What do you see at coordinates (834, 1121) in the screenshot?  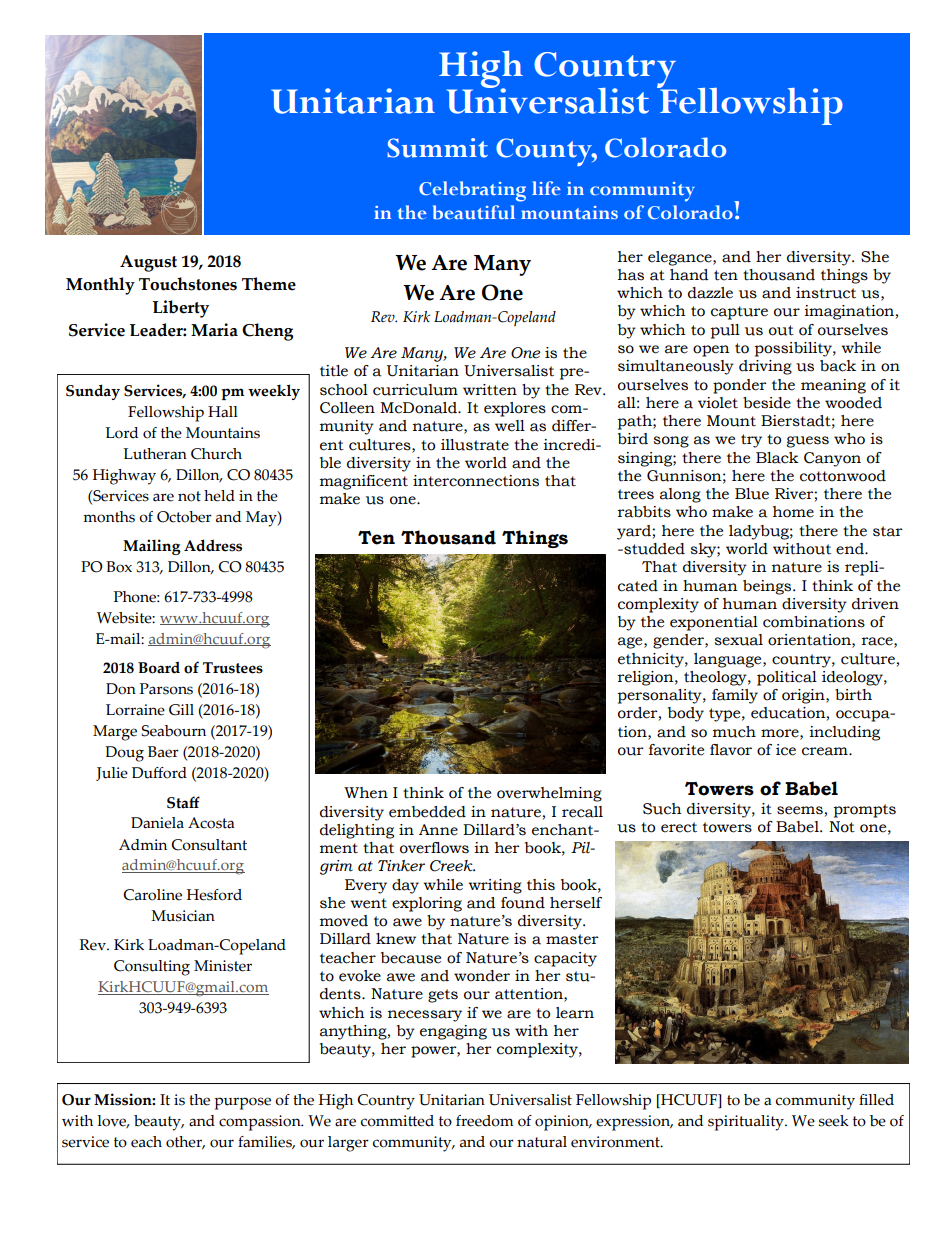 I see `seek` at bounding box center [834, 1121].
